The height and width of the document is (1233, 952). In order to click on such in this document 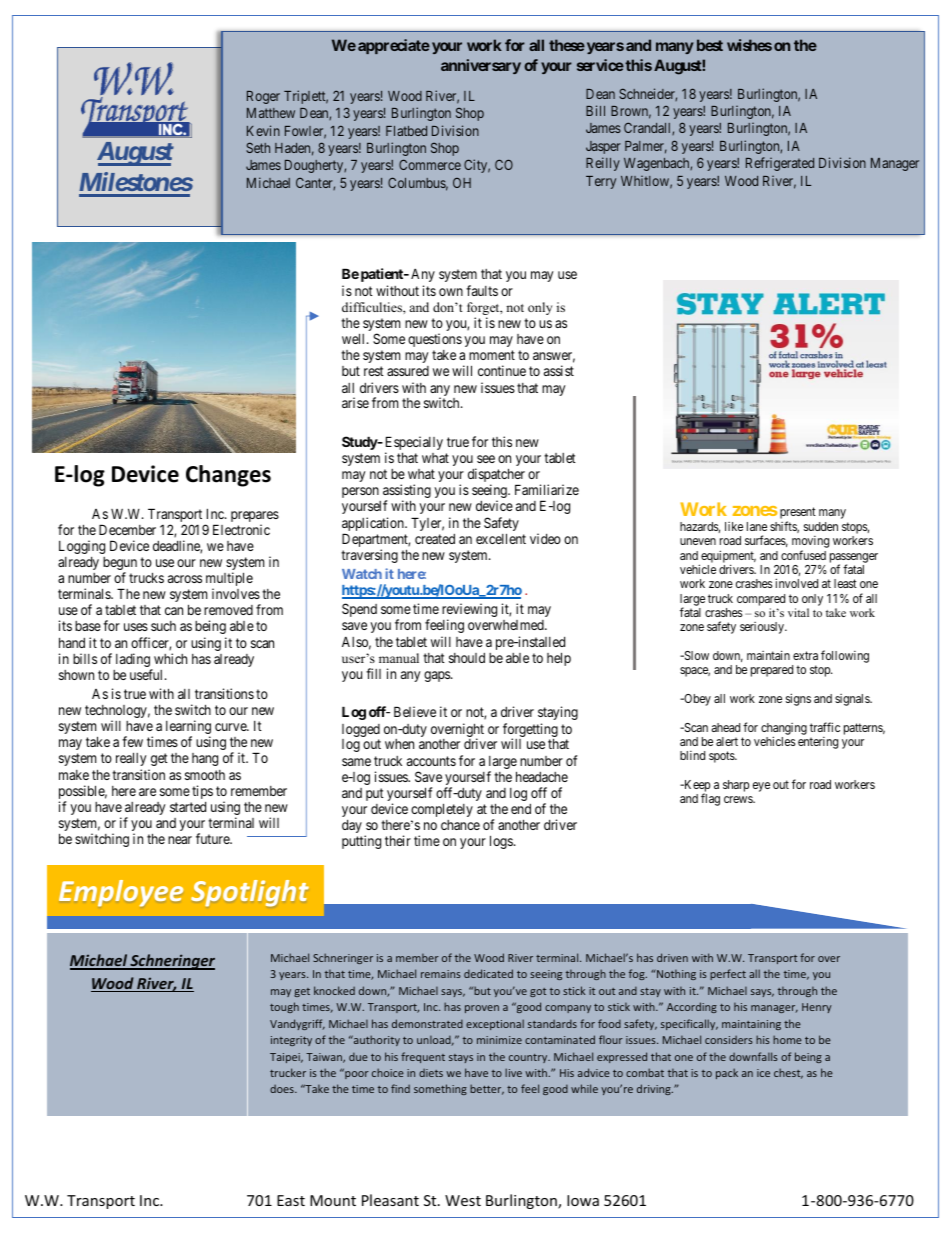, I will do `click(163, 626)`.
